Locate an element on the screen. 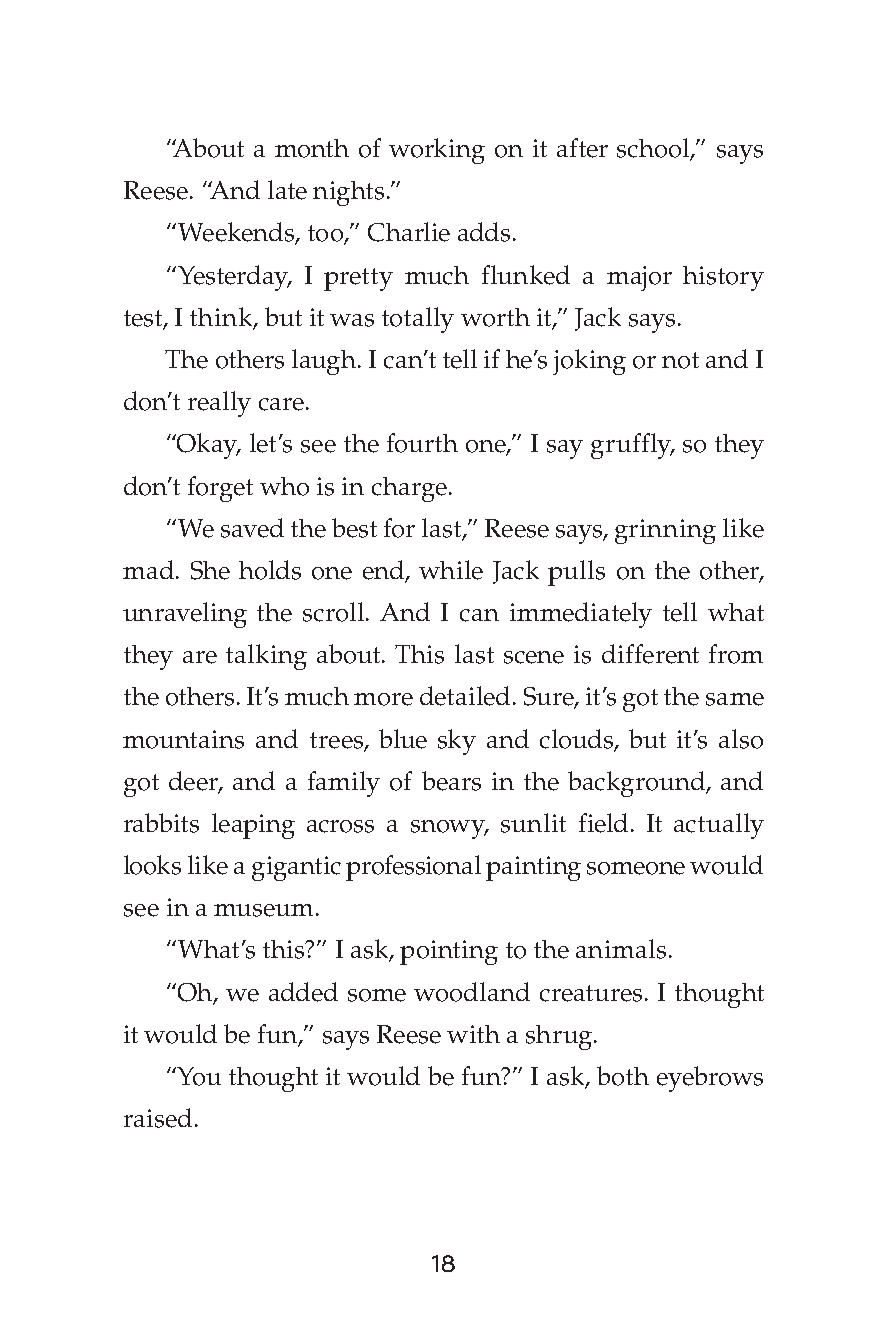  working is located at coordinates (437, 151).
